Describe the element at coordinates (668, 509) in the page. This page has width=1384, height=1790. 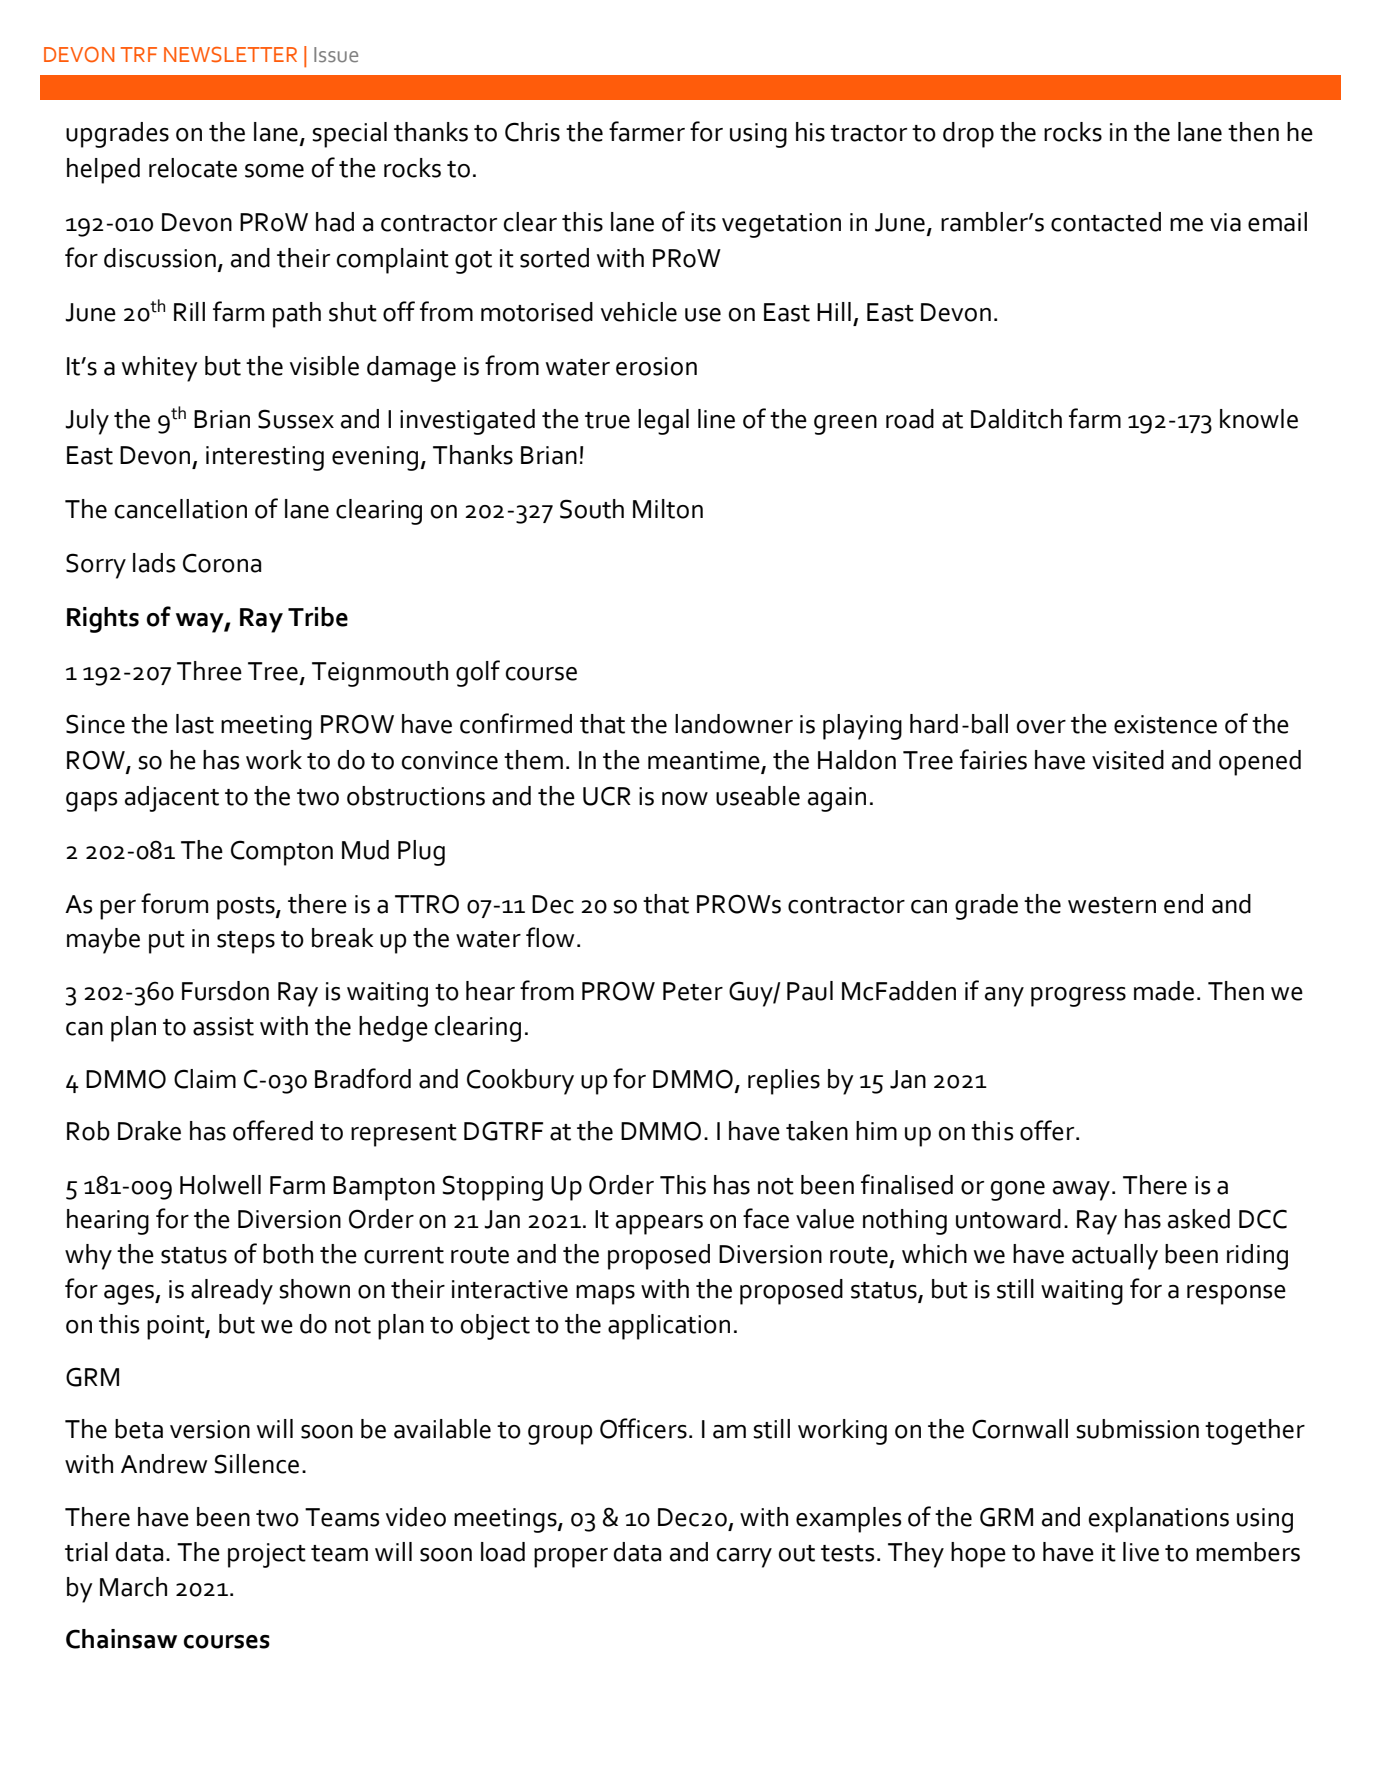
I see `Milton` at that location.
